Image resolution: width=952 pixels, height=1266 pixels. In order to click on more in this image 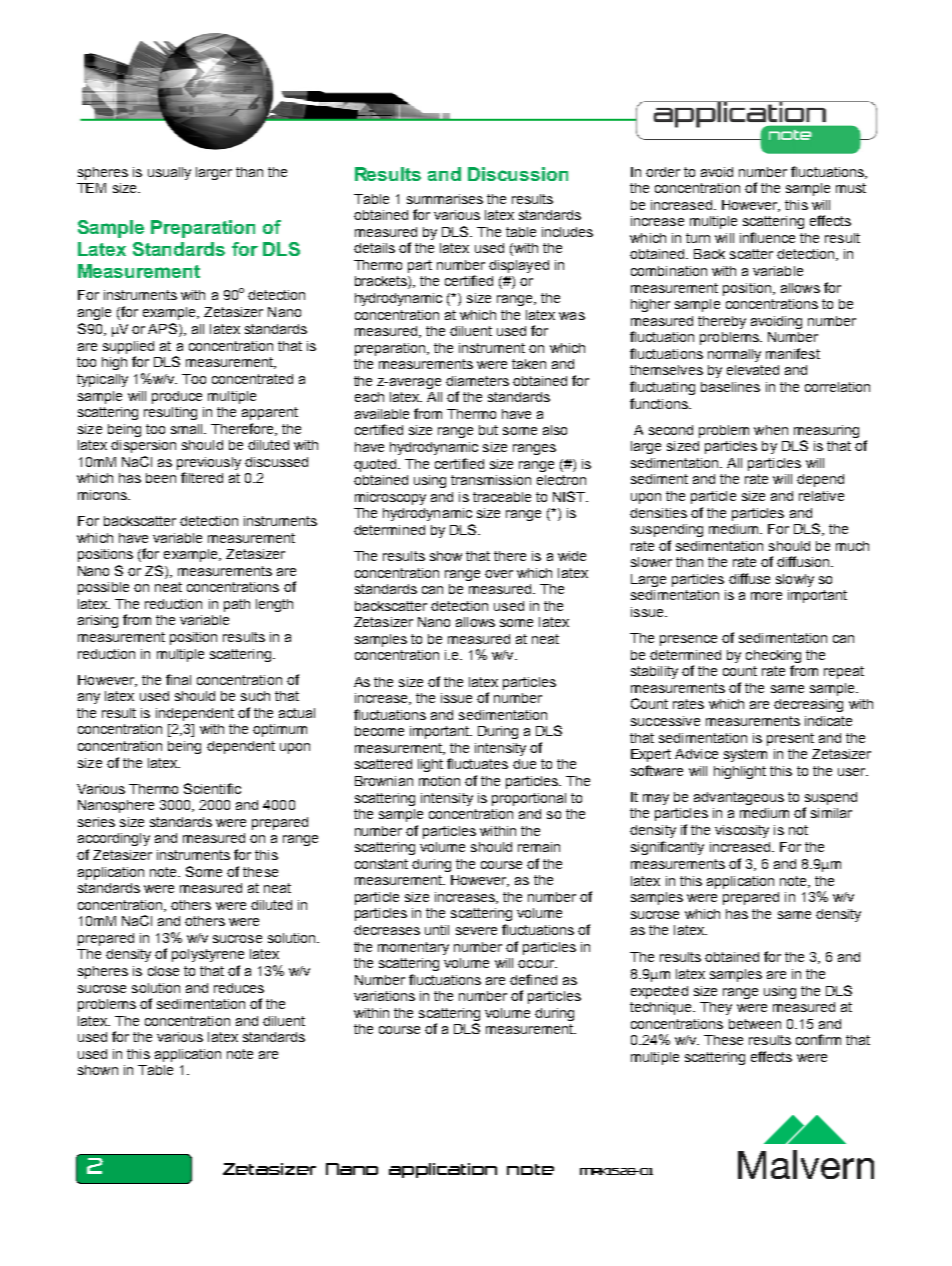, I will do `click(766, 596)`.
